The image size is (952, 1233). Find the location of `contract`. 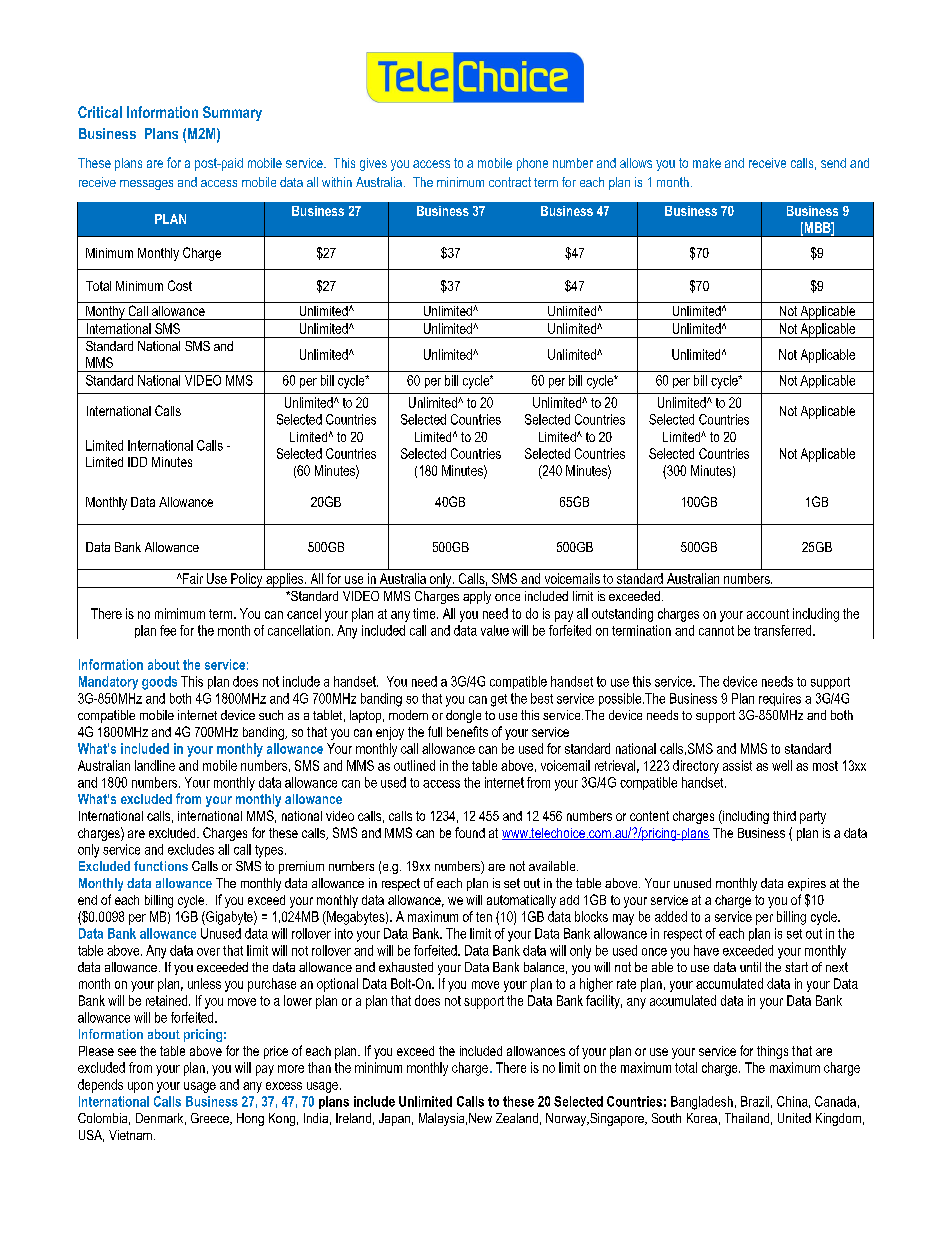

contract is located at coordinates (510, 182).
